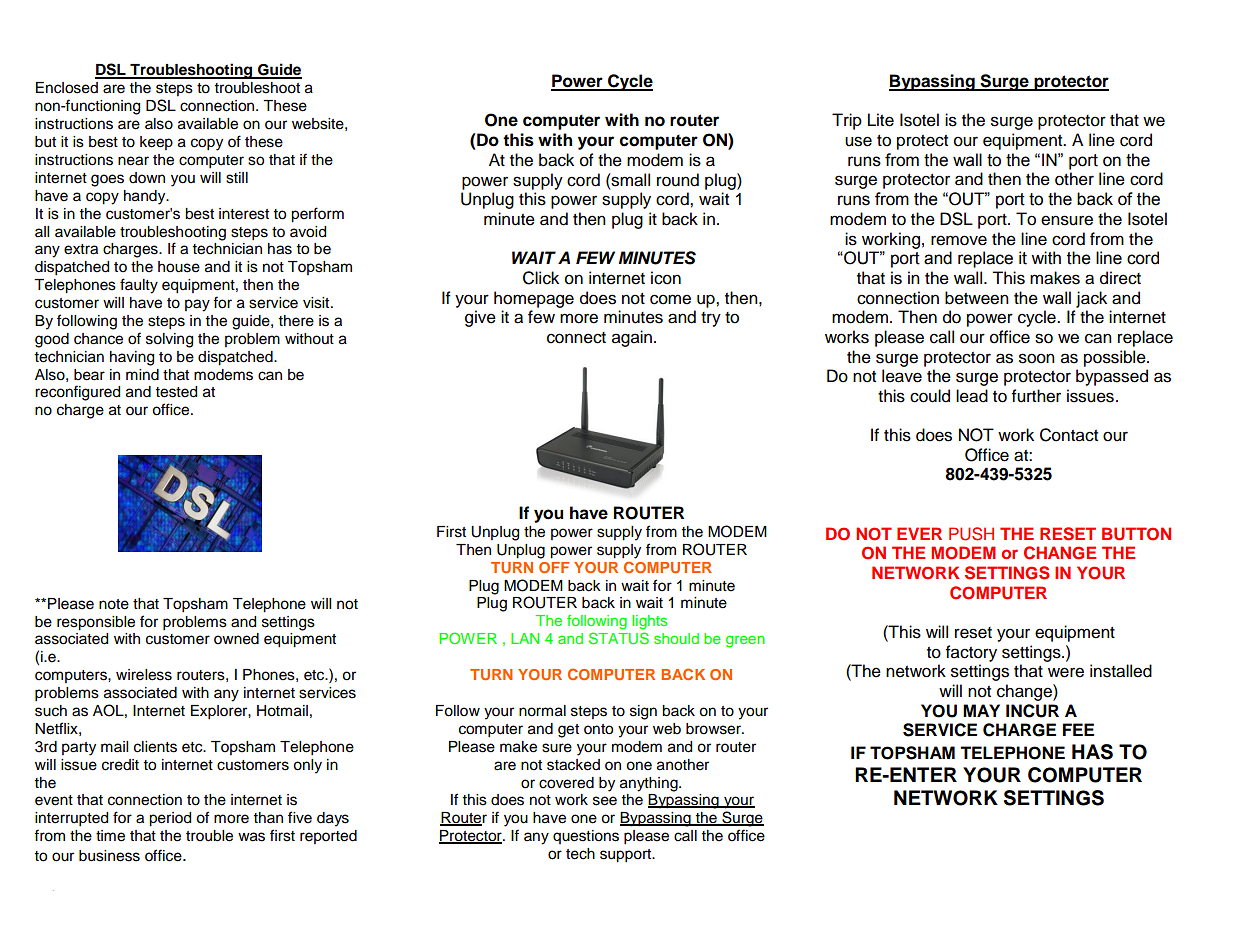 The width and height of the screenshot is (1233, 952). I want to click on between, so click(977, 298).
